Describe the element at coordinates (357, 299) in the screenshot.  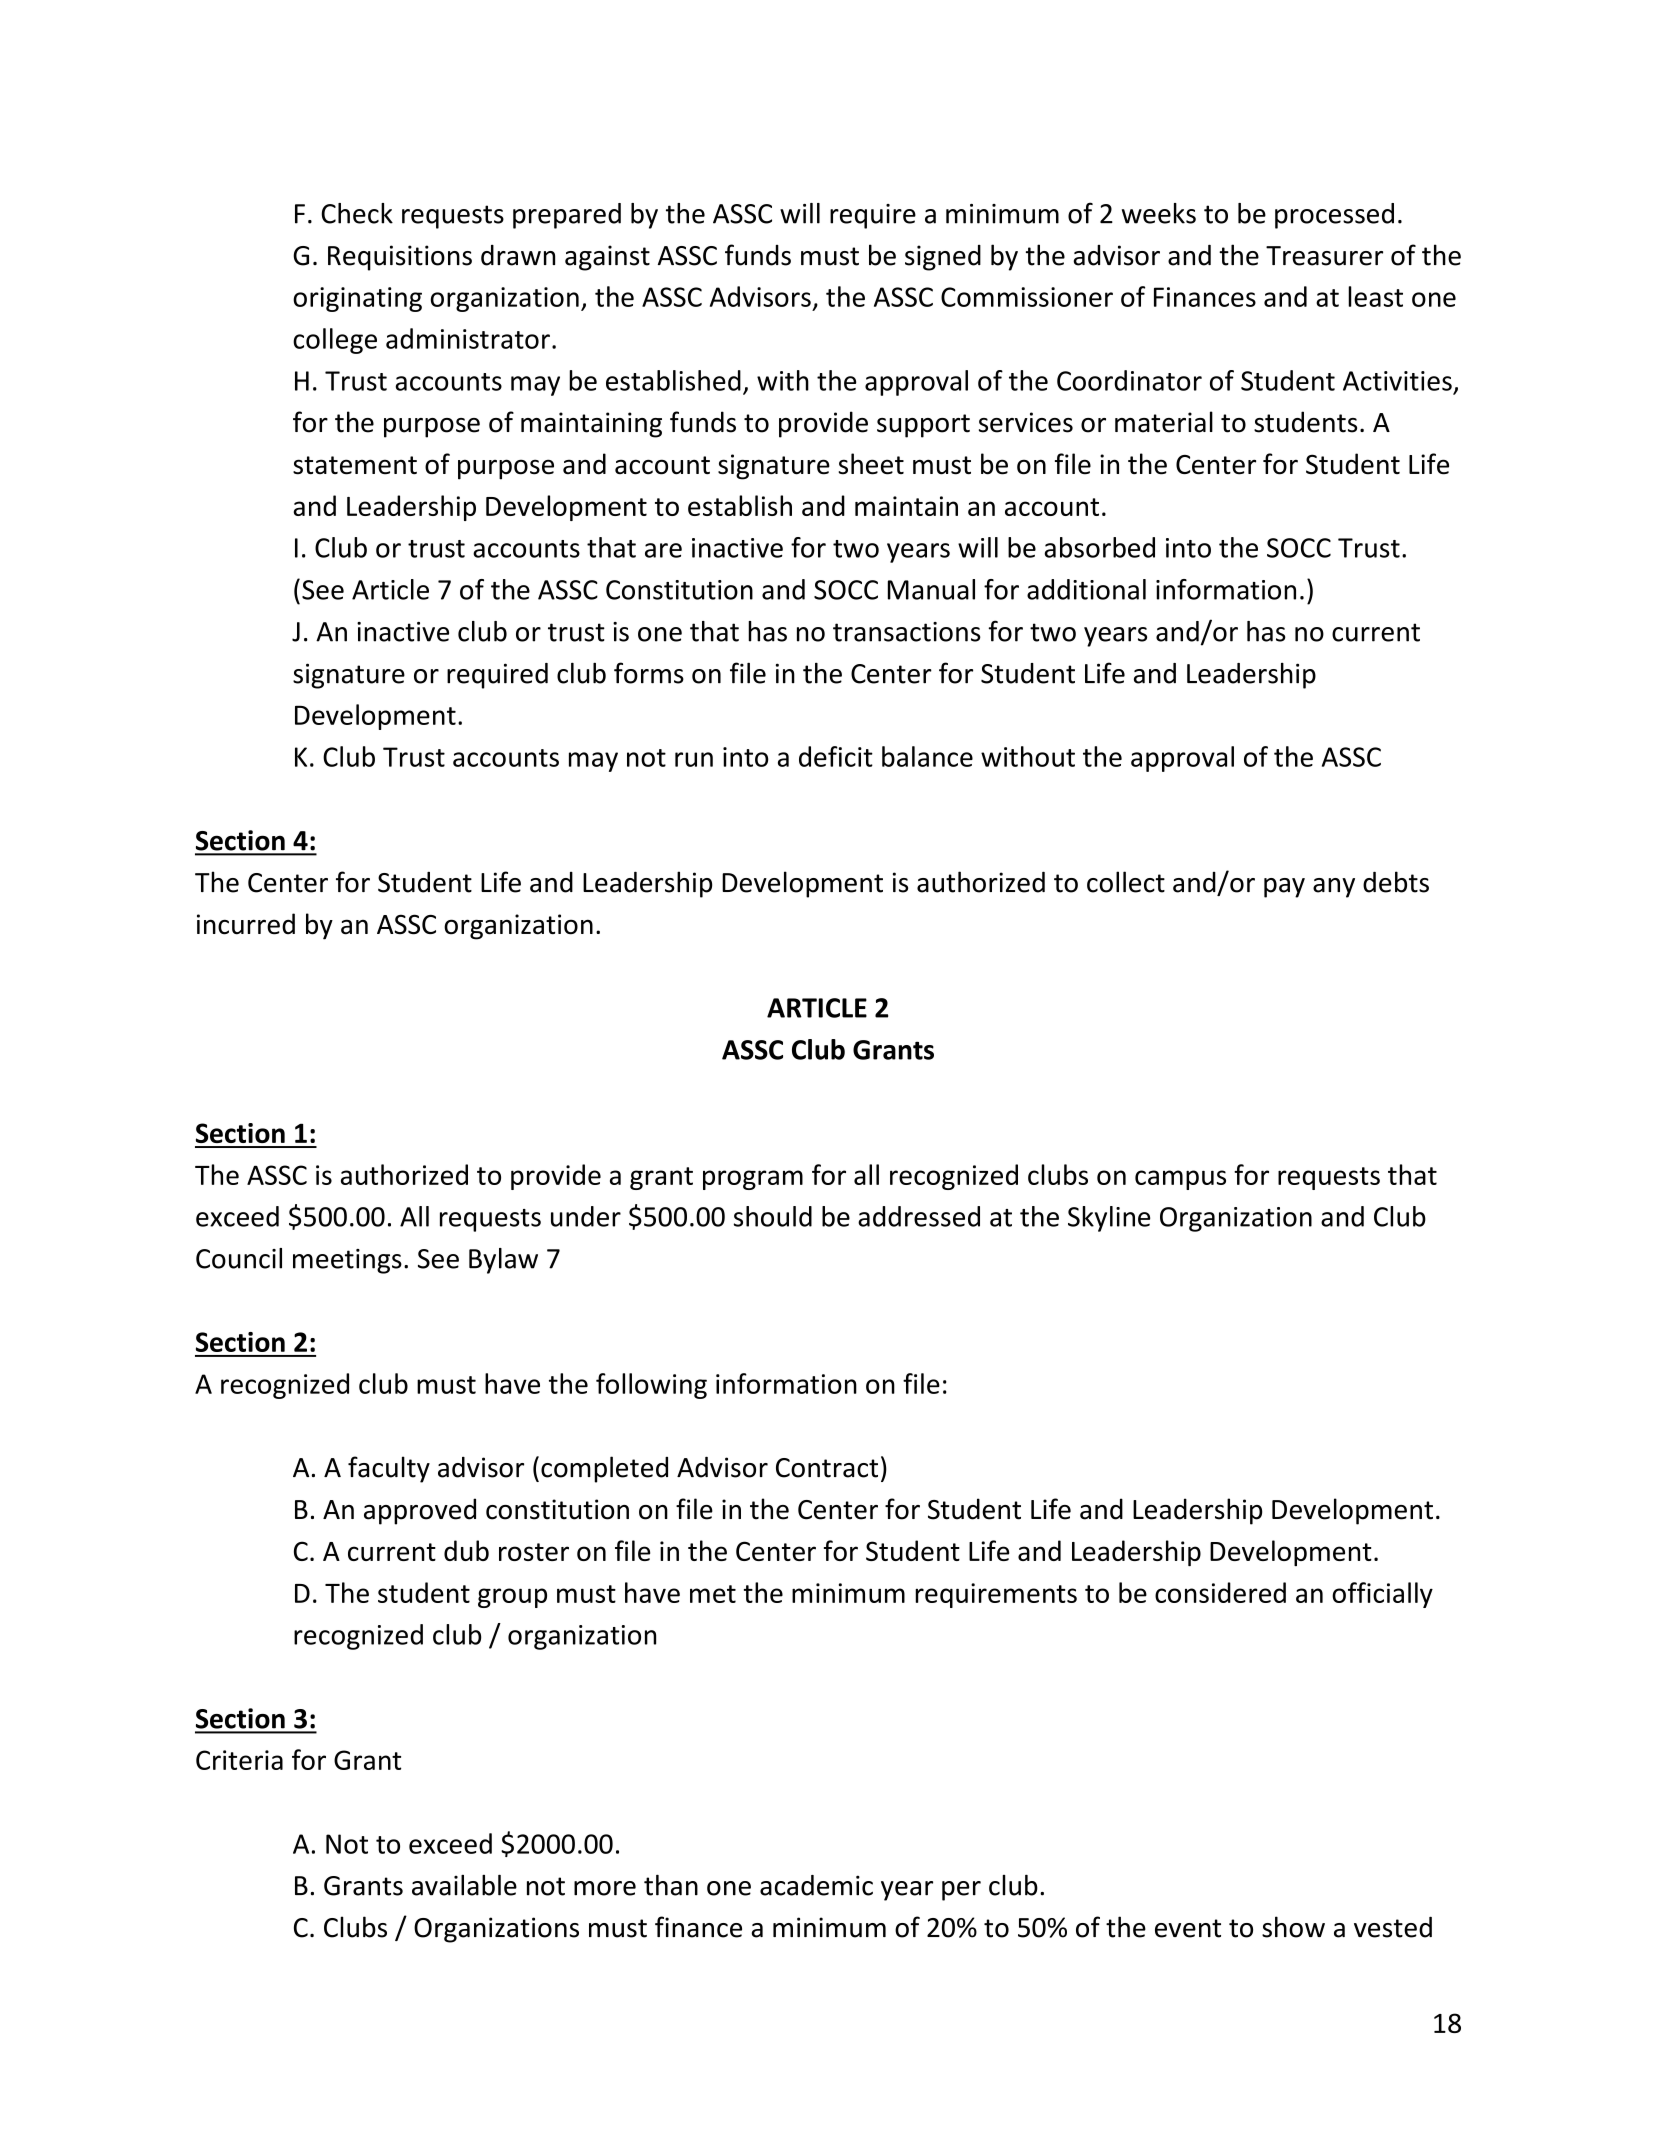
I see `originating` at that location.
